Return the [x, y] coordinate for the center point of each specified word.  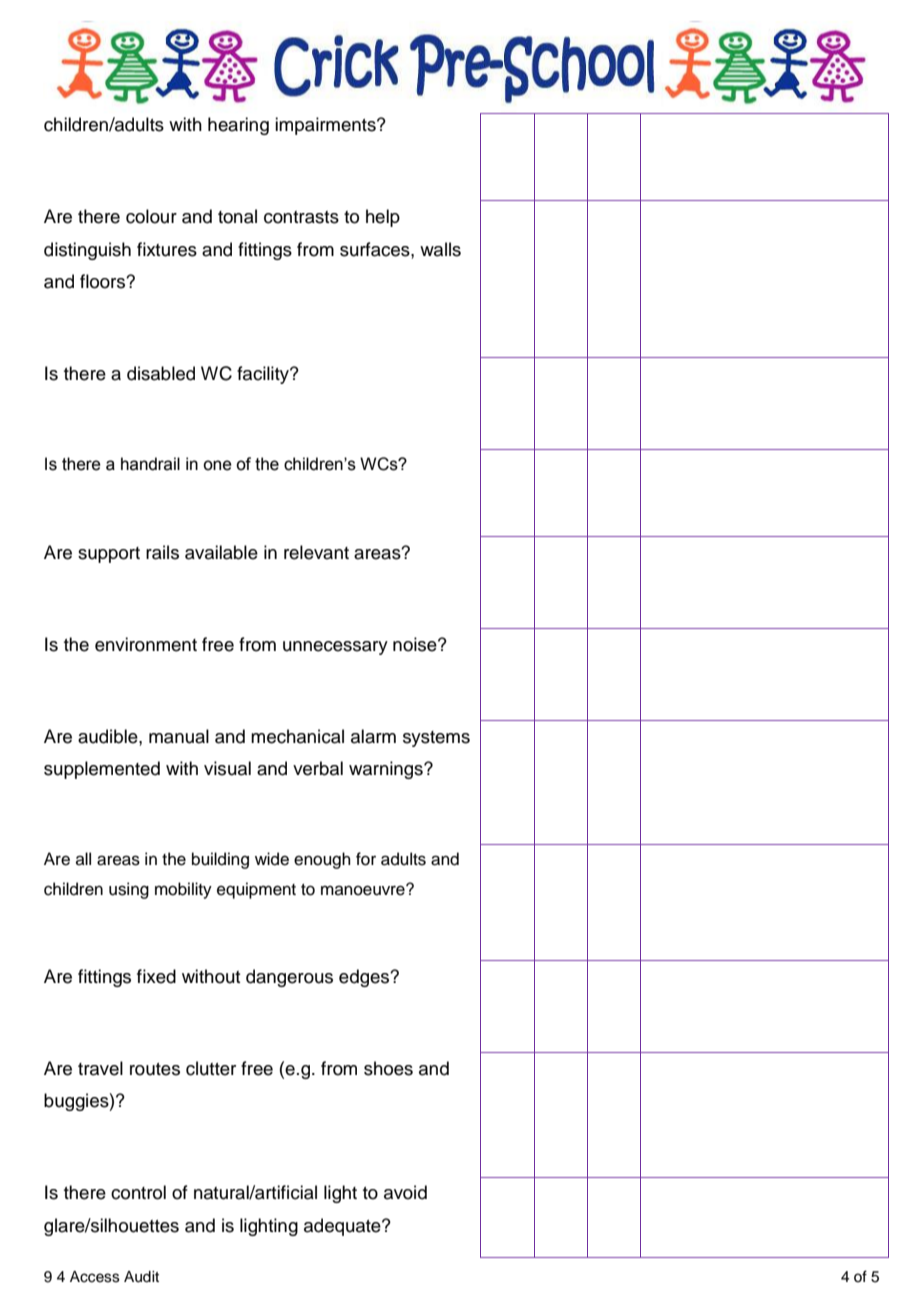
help [383, 218]
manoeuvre [364, 890]
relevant [316, 552]
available [221, 552]
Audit [141, 1277]
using [129, 890]
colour [151, 216]
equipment [256, 890]
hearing [238, 126]
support [109, 555]
